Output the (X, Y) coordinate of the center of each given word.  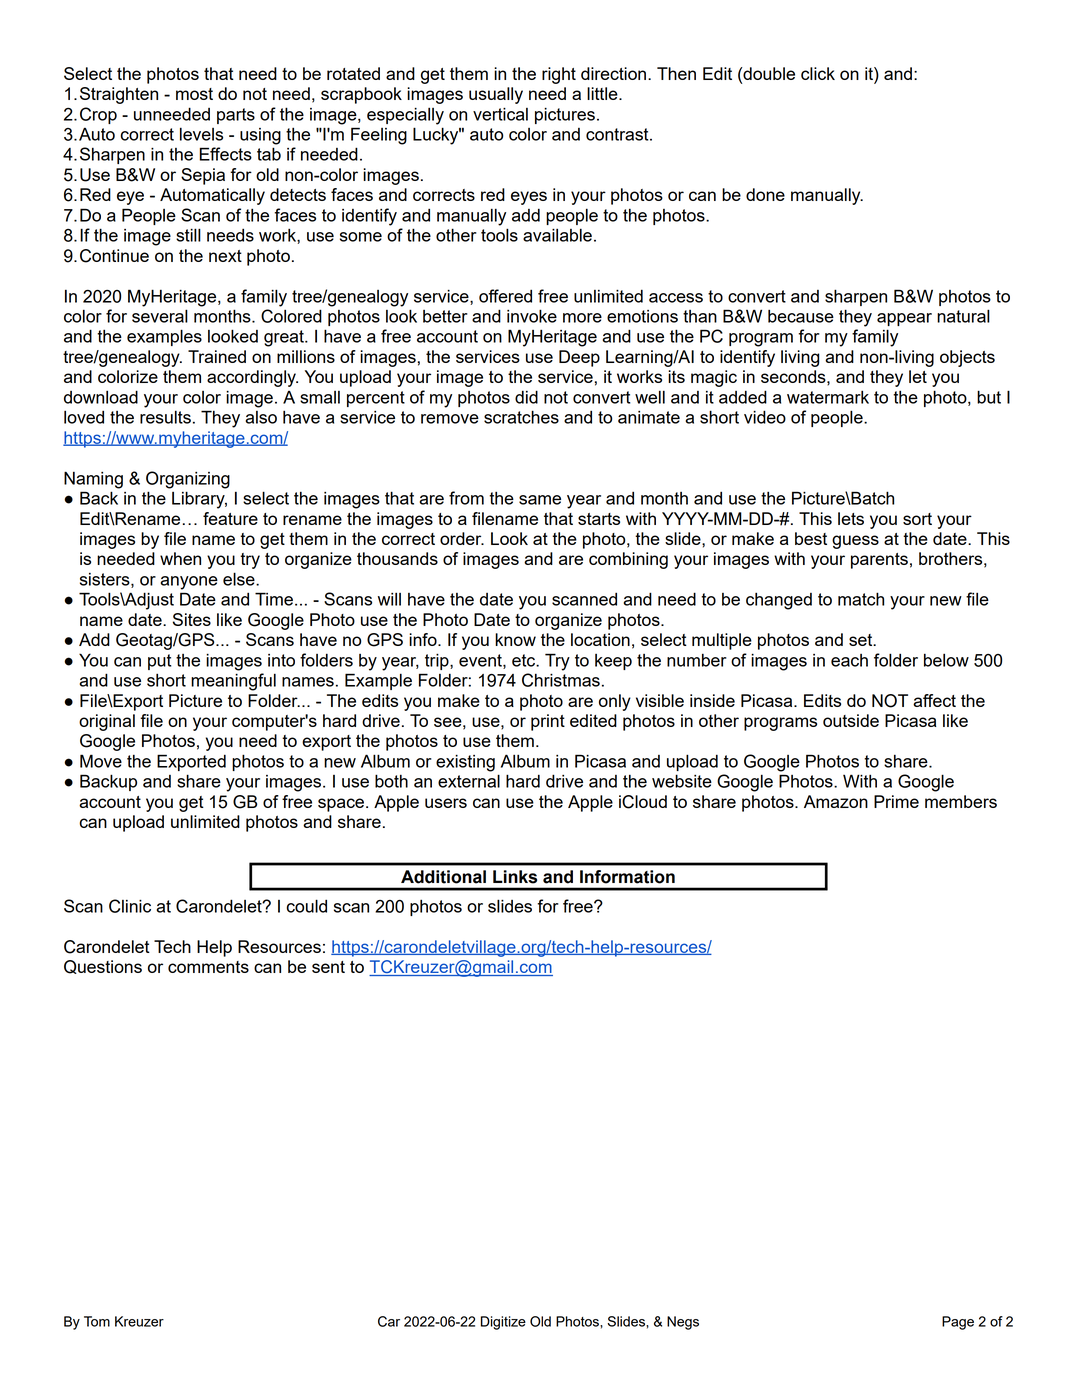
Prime (896, 801)
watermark (828, 397)
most (194, 94)
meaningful (233, 682)
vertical (500, 114)
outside (851, 720)
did (526, 397)
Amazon (836, 801)
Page (958, 1323)
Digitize (503, 1323)
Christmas (561, 680)
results (165, 417)
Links (515, 877)
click (818, 73)
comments (208, 967)
